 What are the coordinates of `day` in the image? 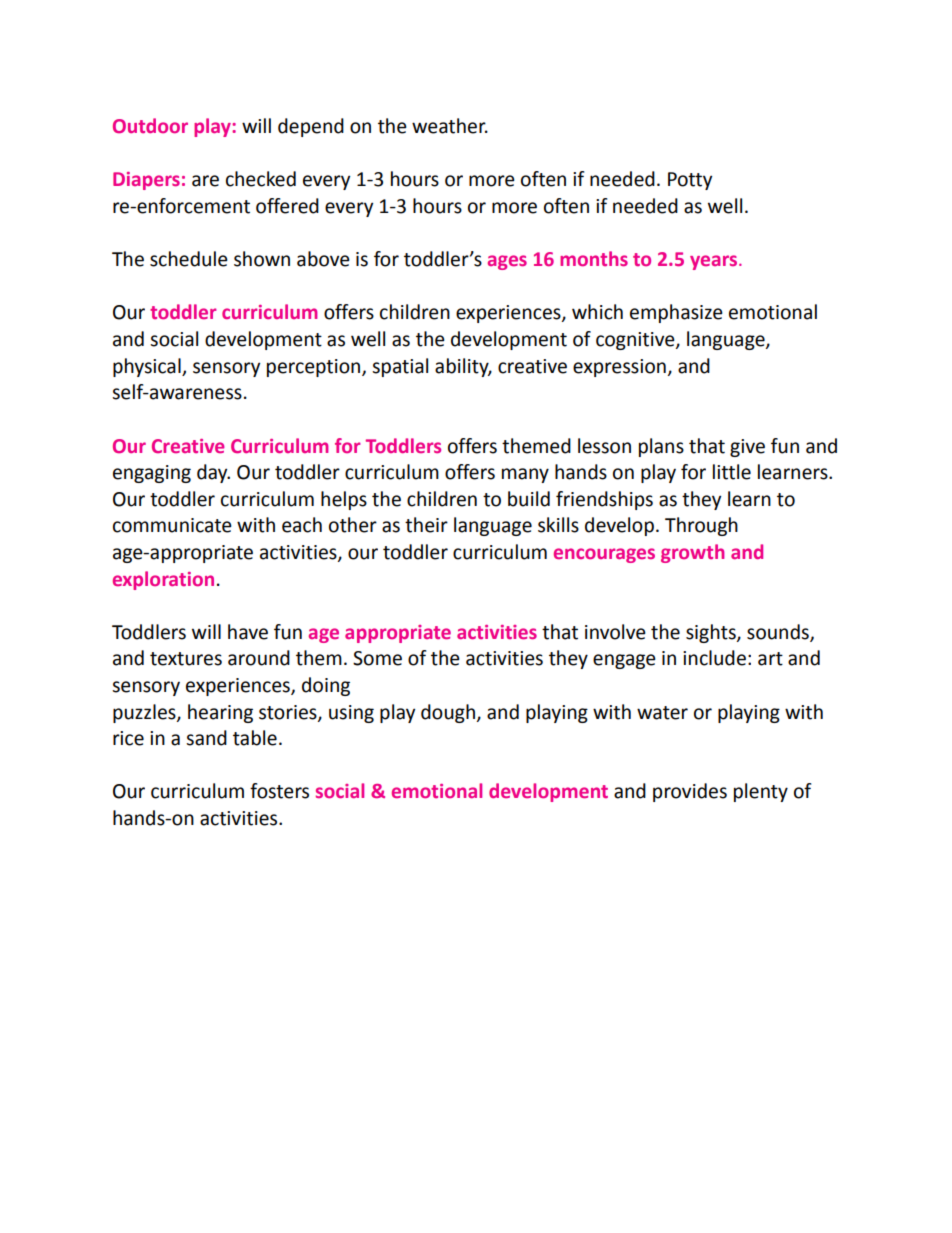 It's located at (213, 473).
